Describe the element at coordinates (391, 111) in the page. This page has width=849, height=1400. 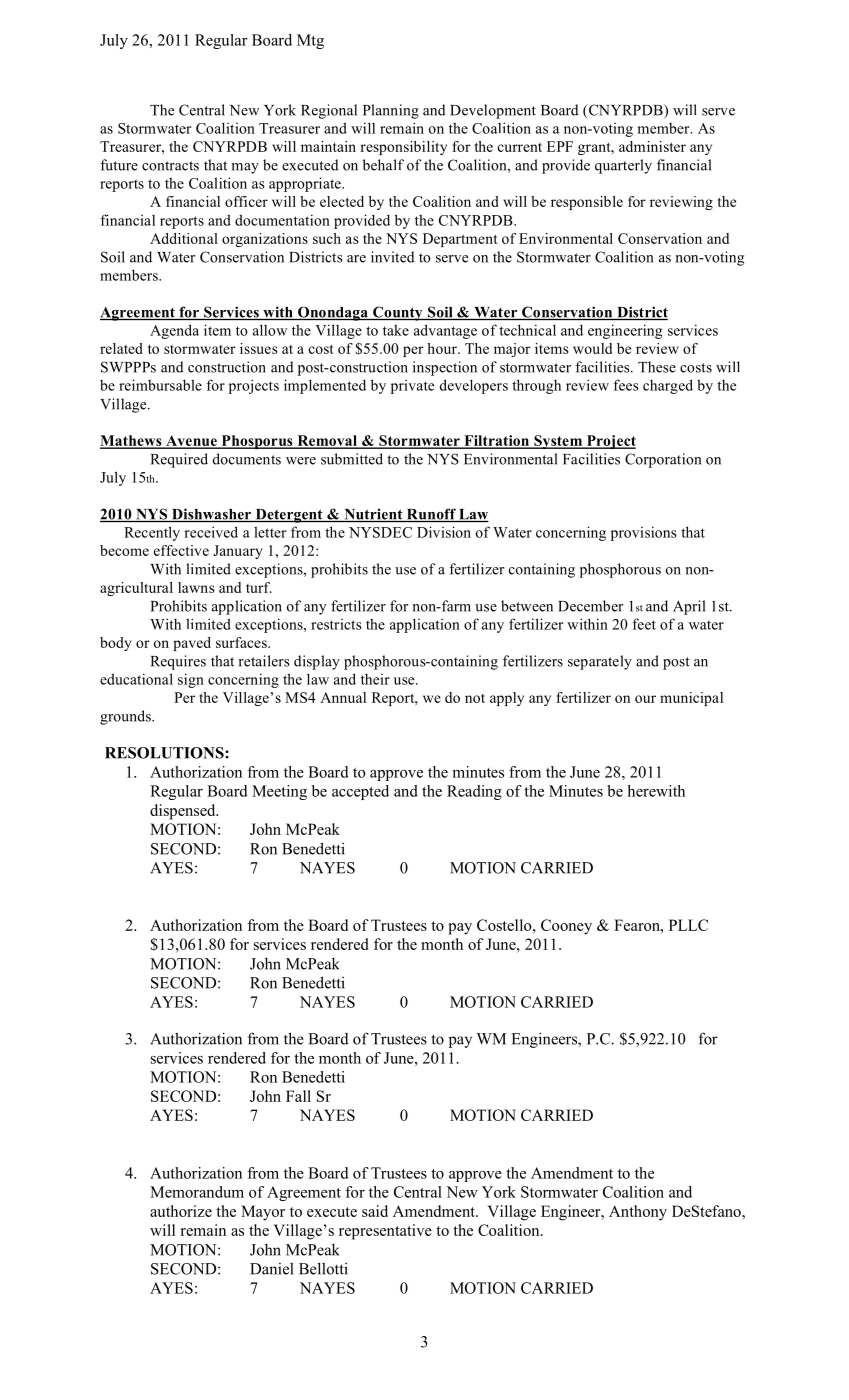
I see `Planning` at that location.
